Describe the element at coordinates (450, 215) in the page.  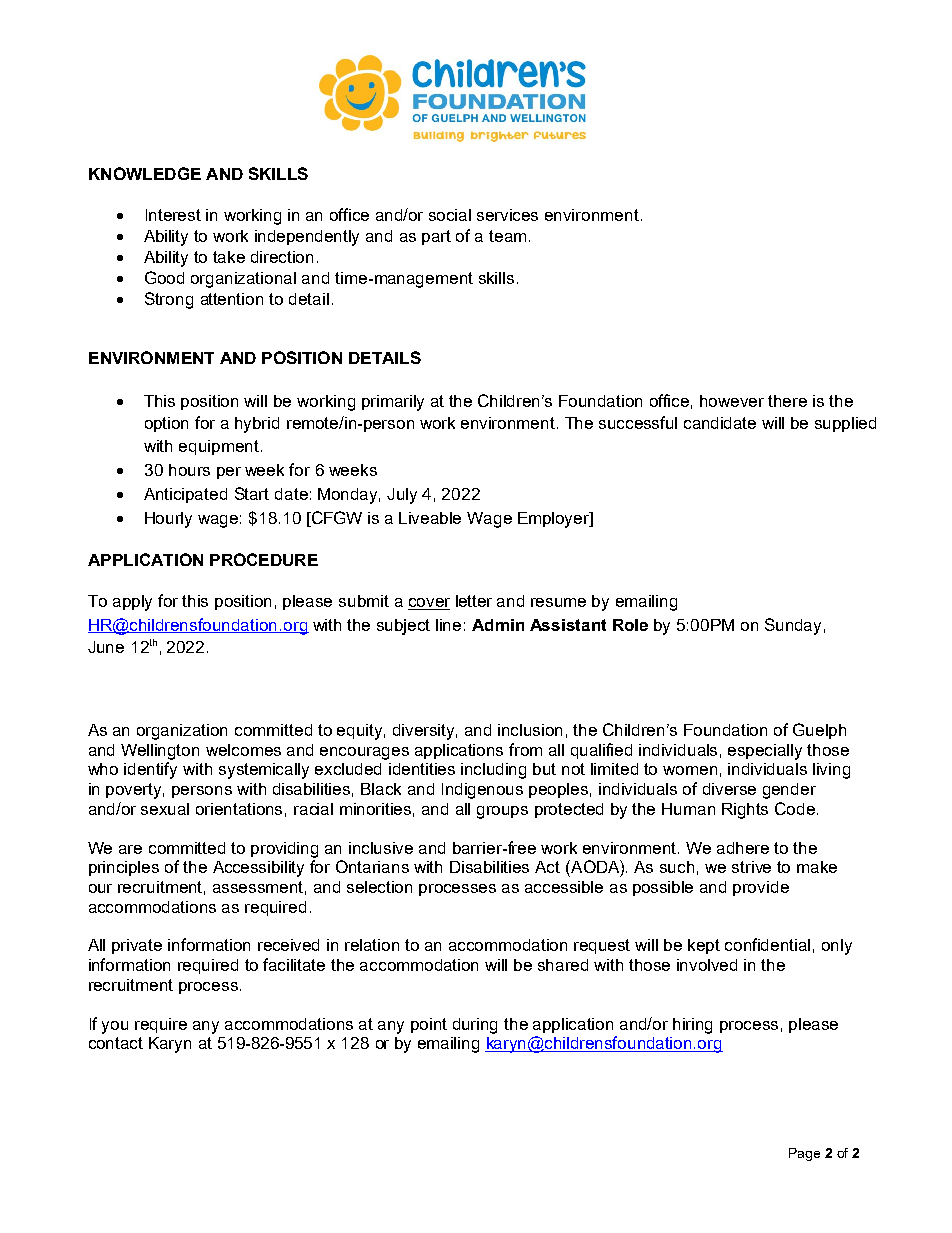
I see `social` at that location.
